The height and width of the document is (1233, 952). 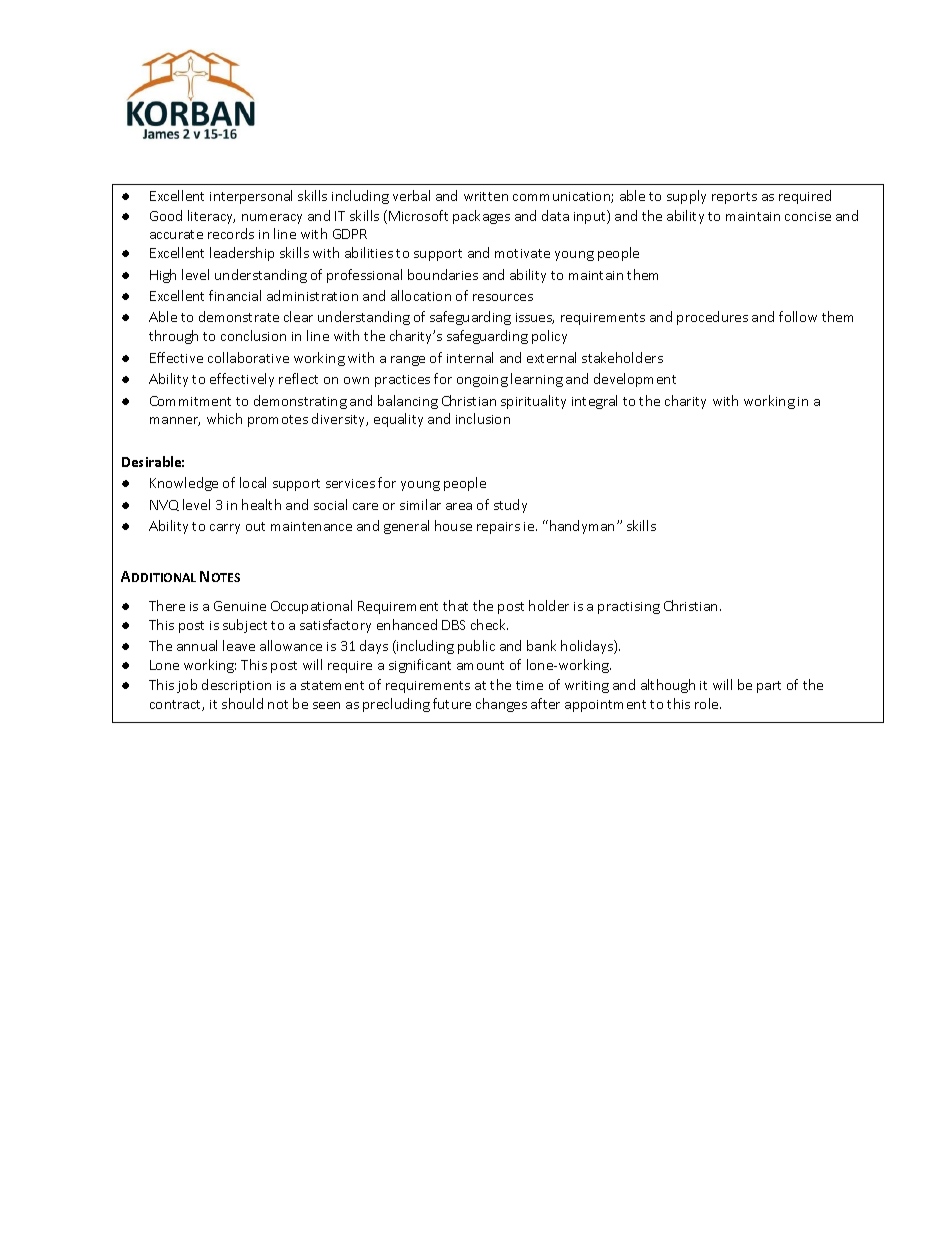 I want to click on reports, so click(x=734, y=198).
